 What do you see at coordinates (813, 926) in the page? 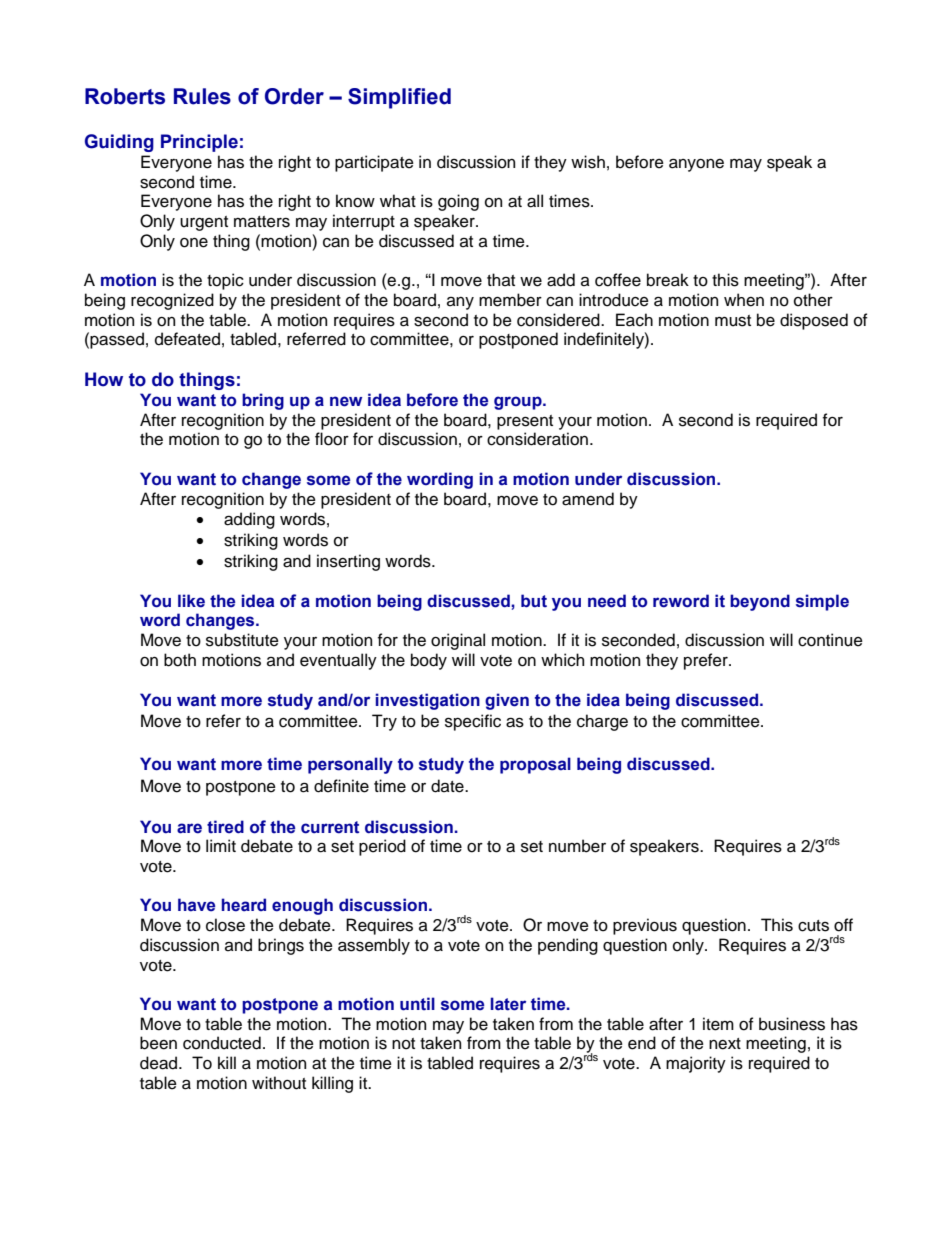
I see `cuts` at bounding box center [813, 926].
